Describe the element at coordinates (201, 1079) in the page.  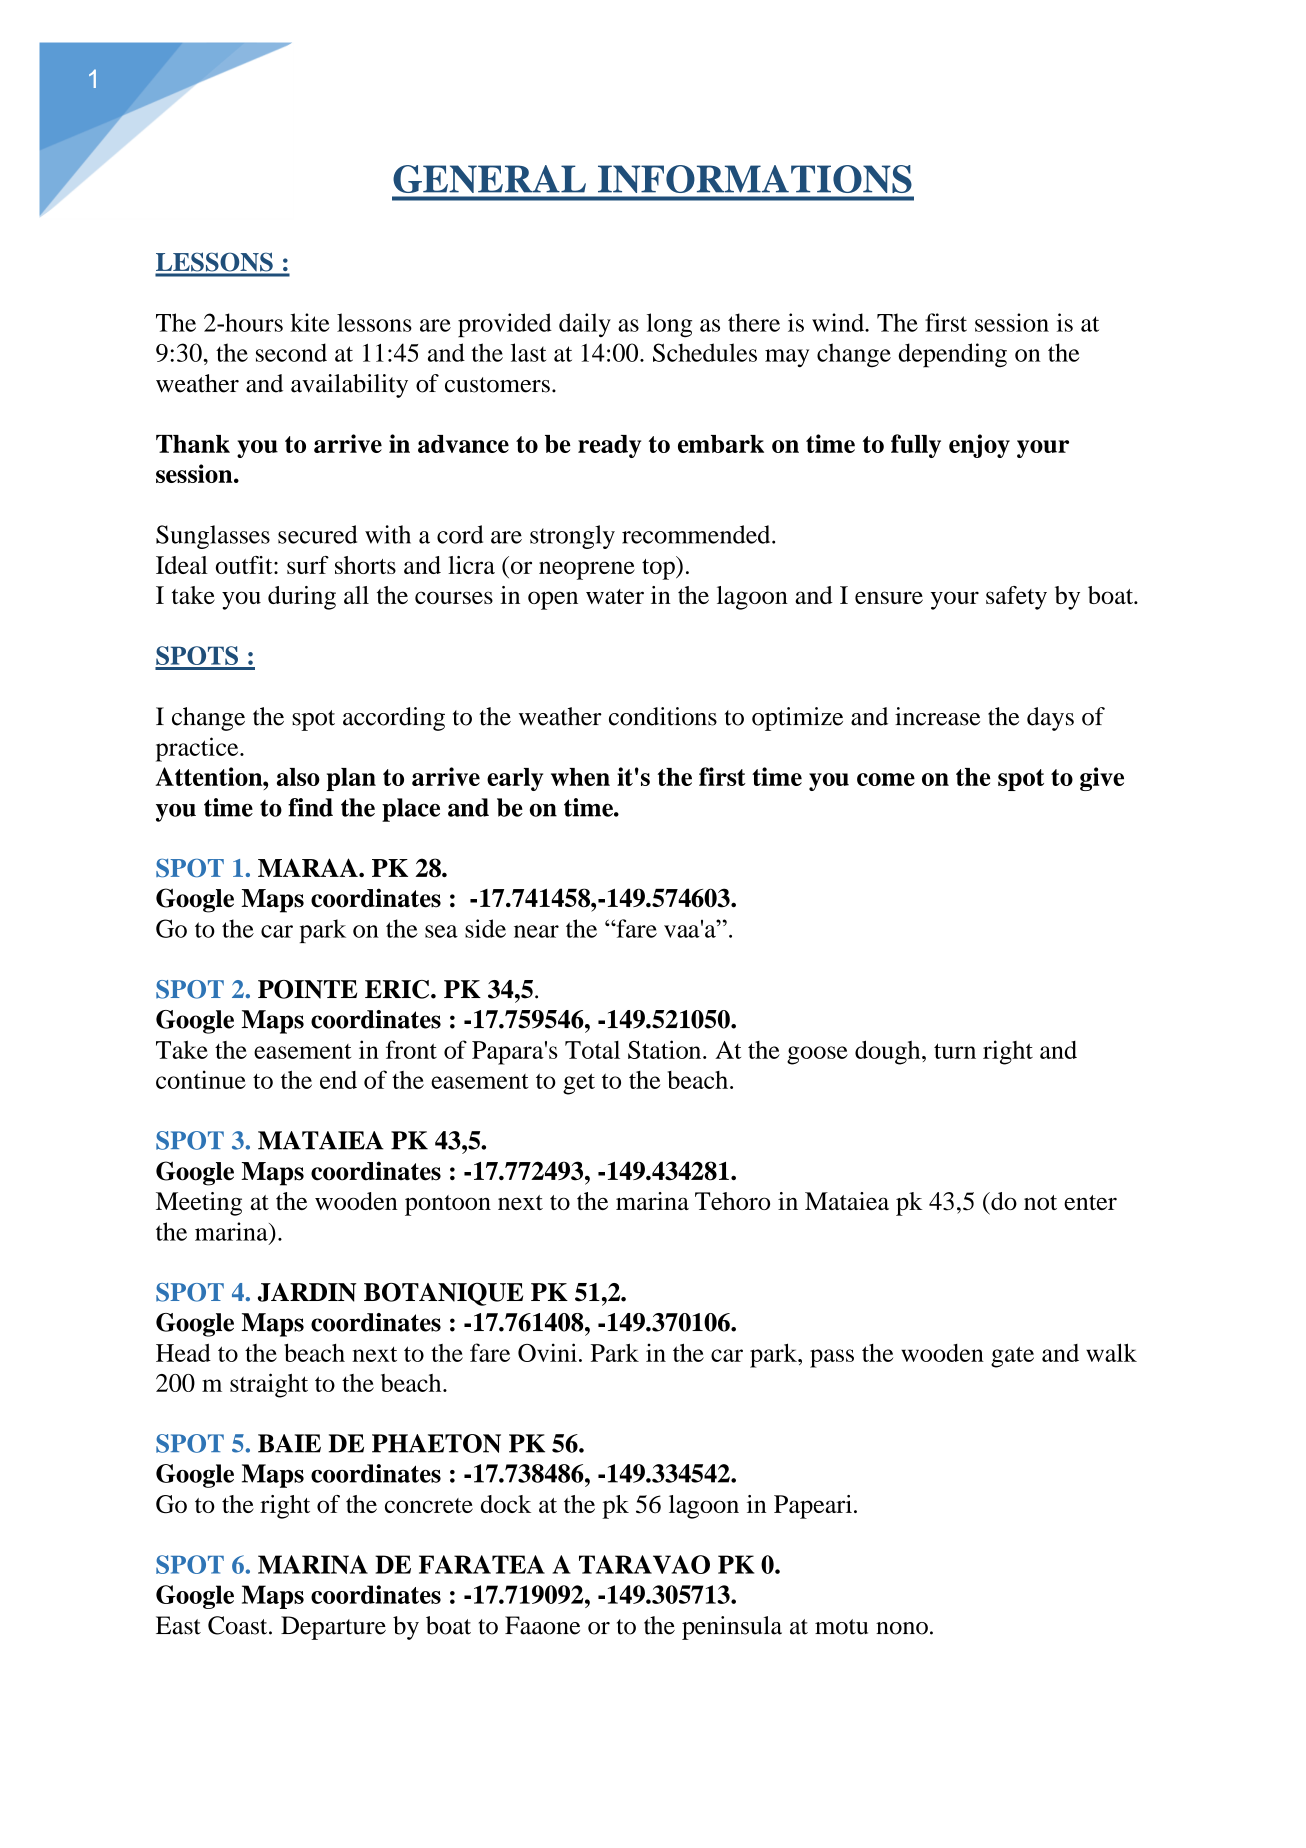
I see `continue` at that location.
